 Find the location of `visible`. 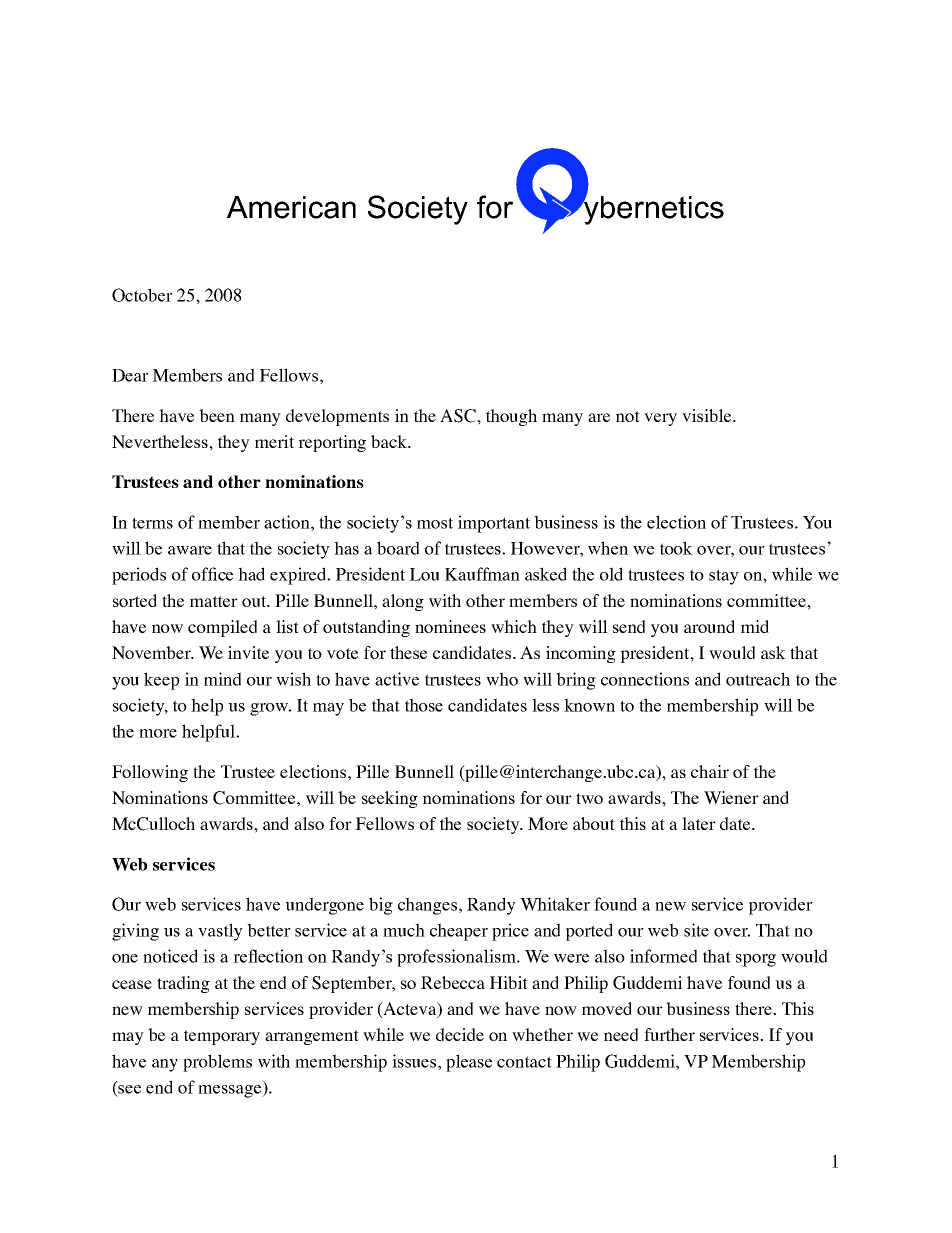

visible is located at coordinates (708, 415).
